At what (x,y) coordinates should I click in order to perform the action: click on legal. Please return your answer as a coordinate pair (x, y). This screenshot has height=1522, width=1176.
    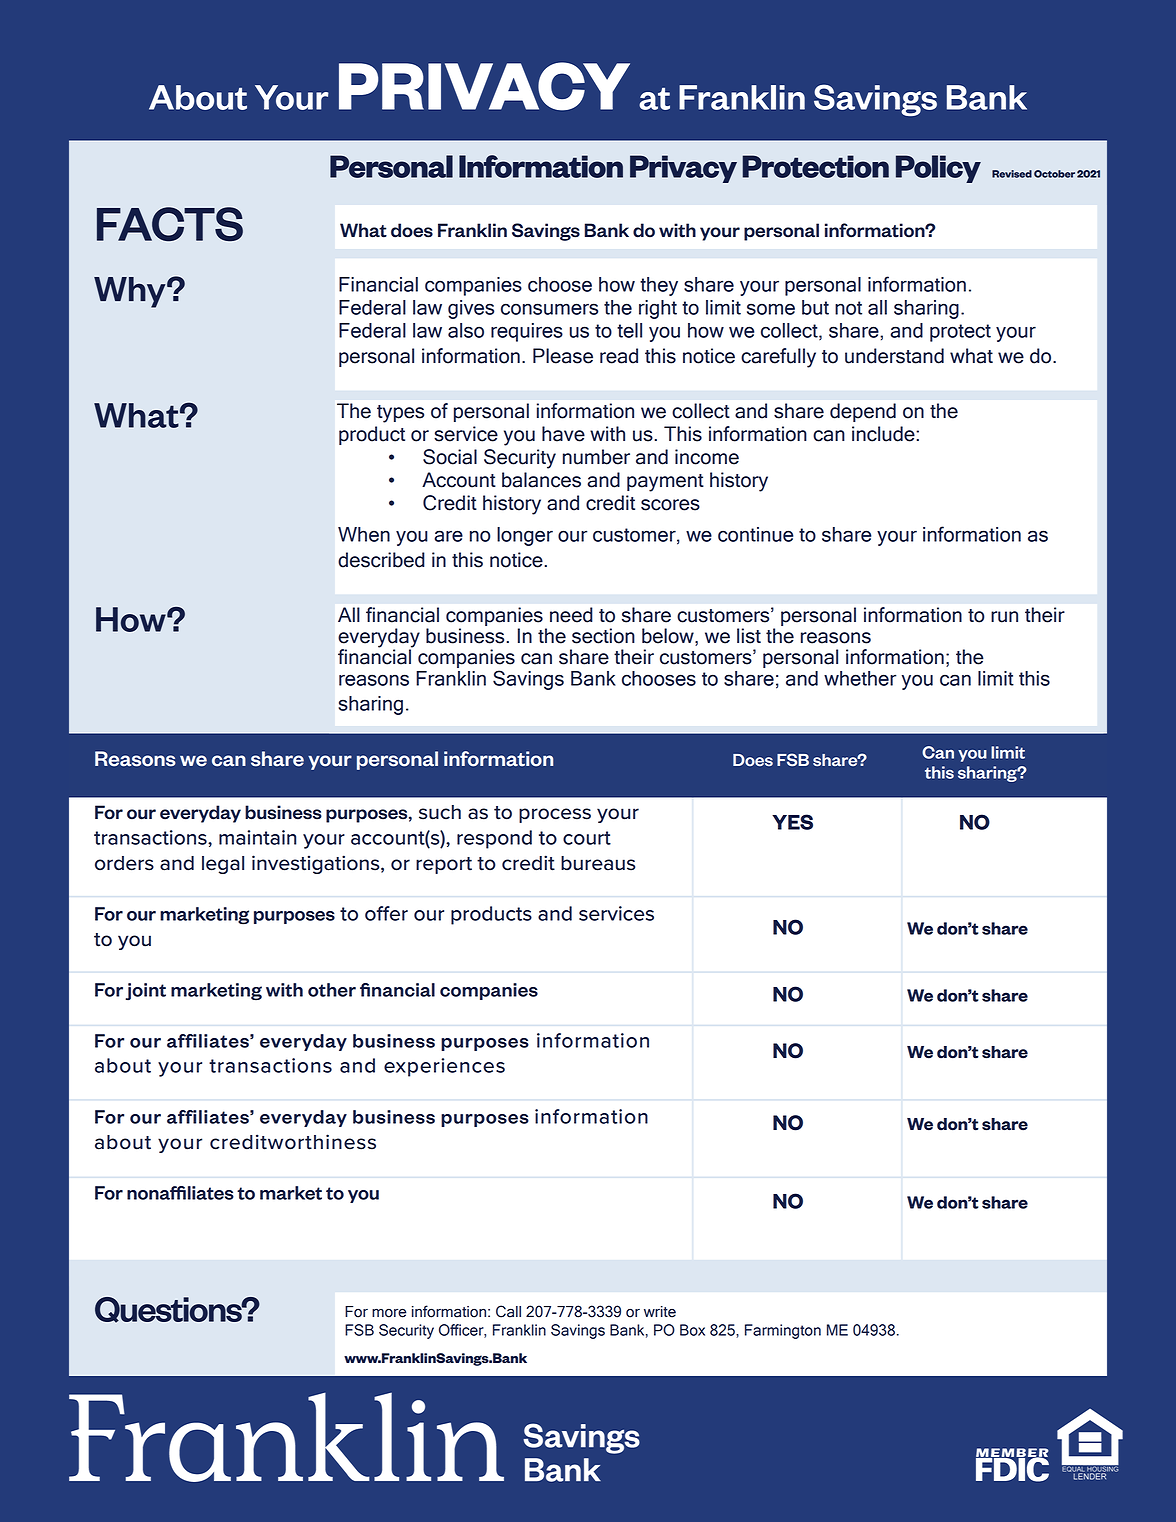
    Looking at the image, I should click on (223, 865).
